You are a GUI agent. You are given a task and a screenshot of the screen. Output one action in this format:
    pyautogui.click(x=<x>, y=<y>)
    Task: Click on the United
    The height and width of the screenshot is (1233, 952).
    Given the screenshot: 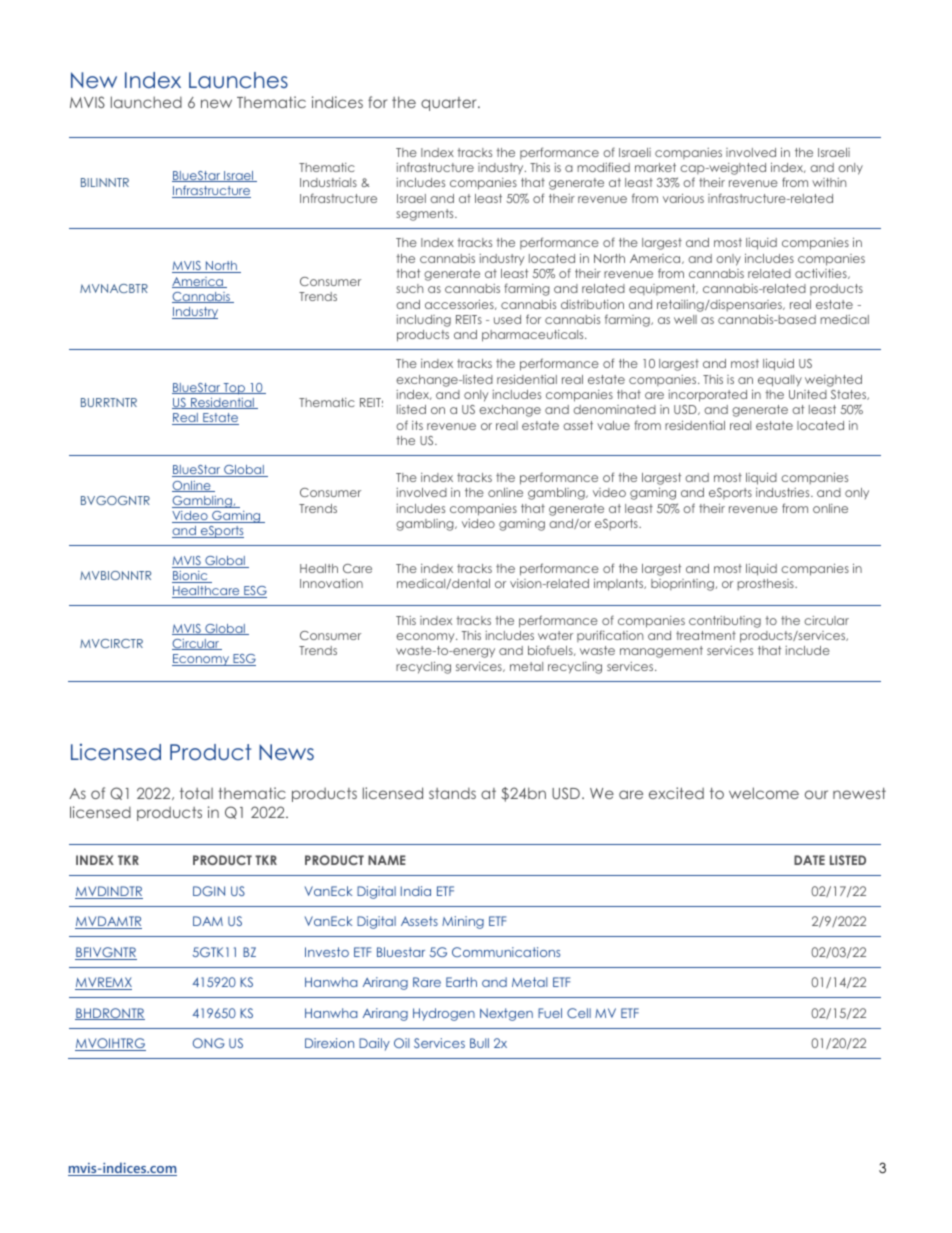 What is the action you would take?
    pyautogui.click(x=808, y=394)
